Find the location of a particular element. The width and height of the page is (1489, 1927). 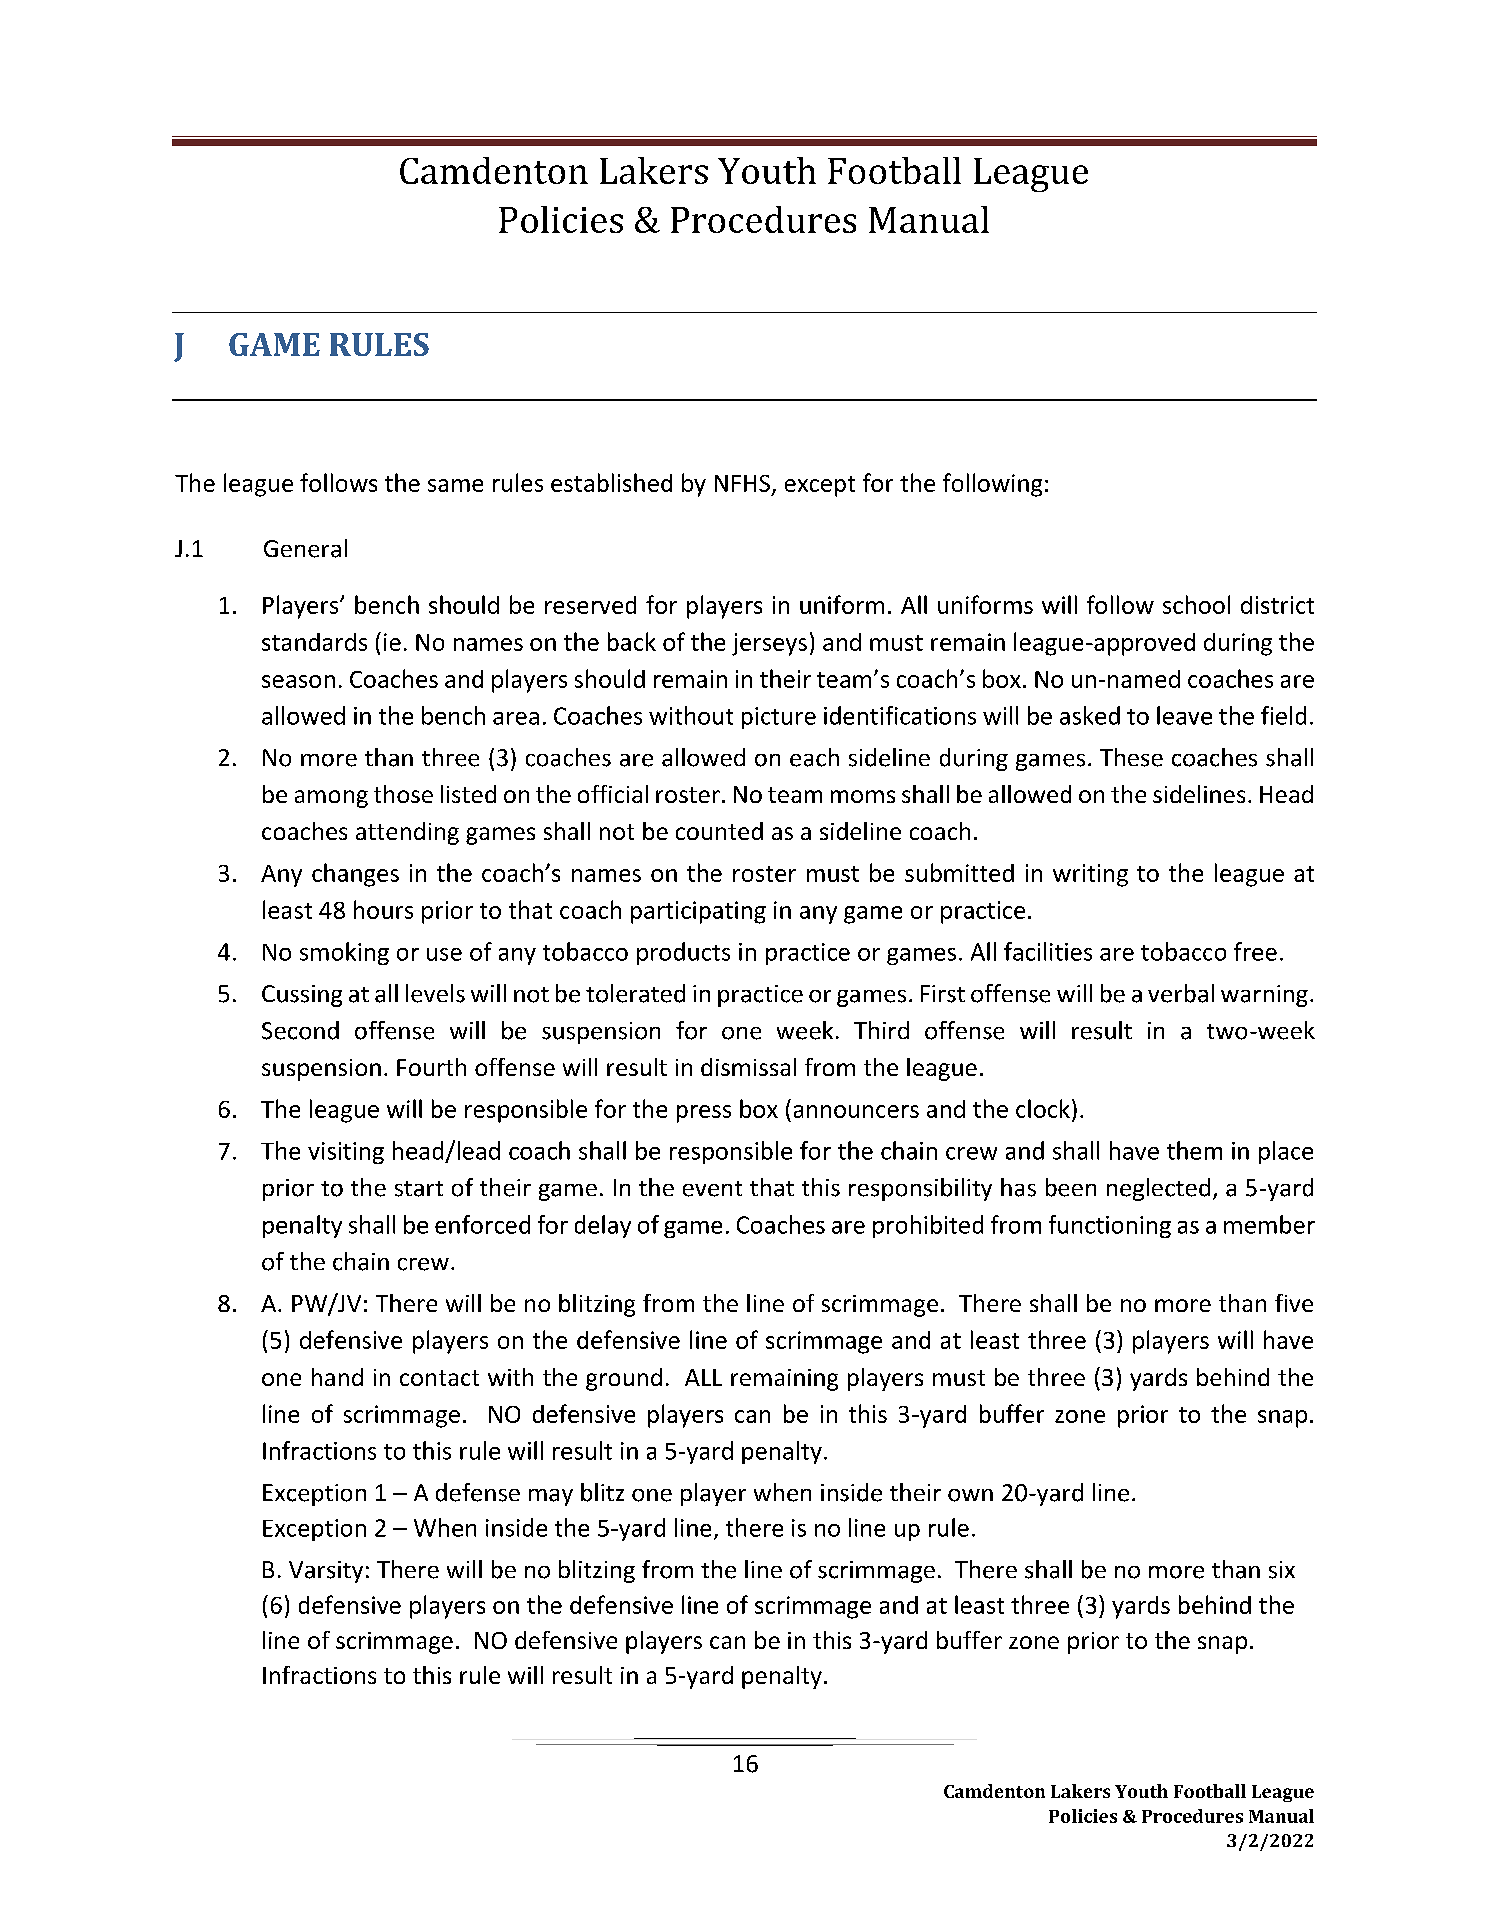

counted is located at coordinates (719, 831).
